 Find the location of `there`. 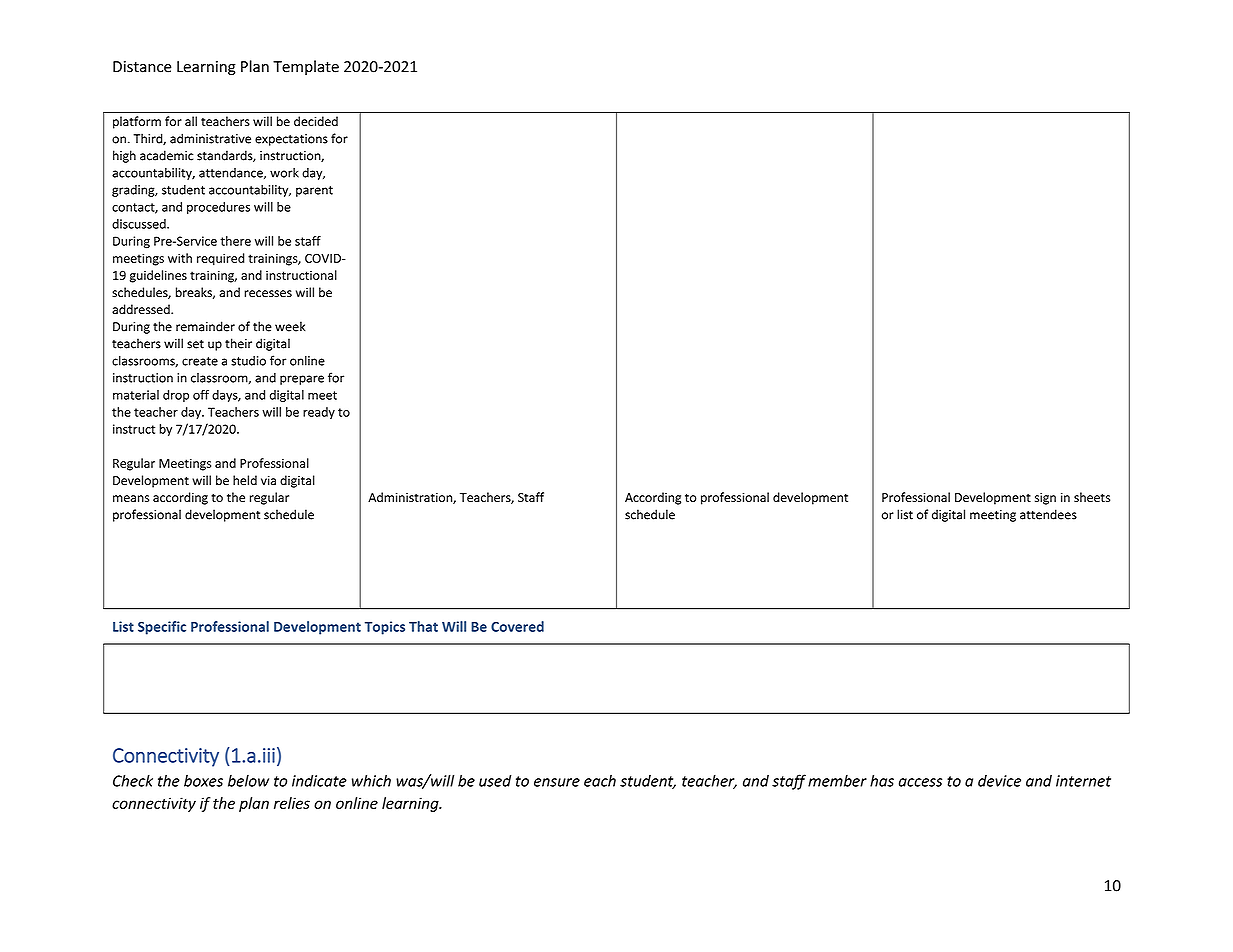

there is located at coordinates (235, 241).
